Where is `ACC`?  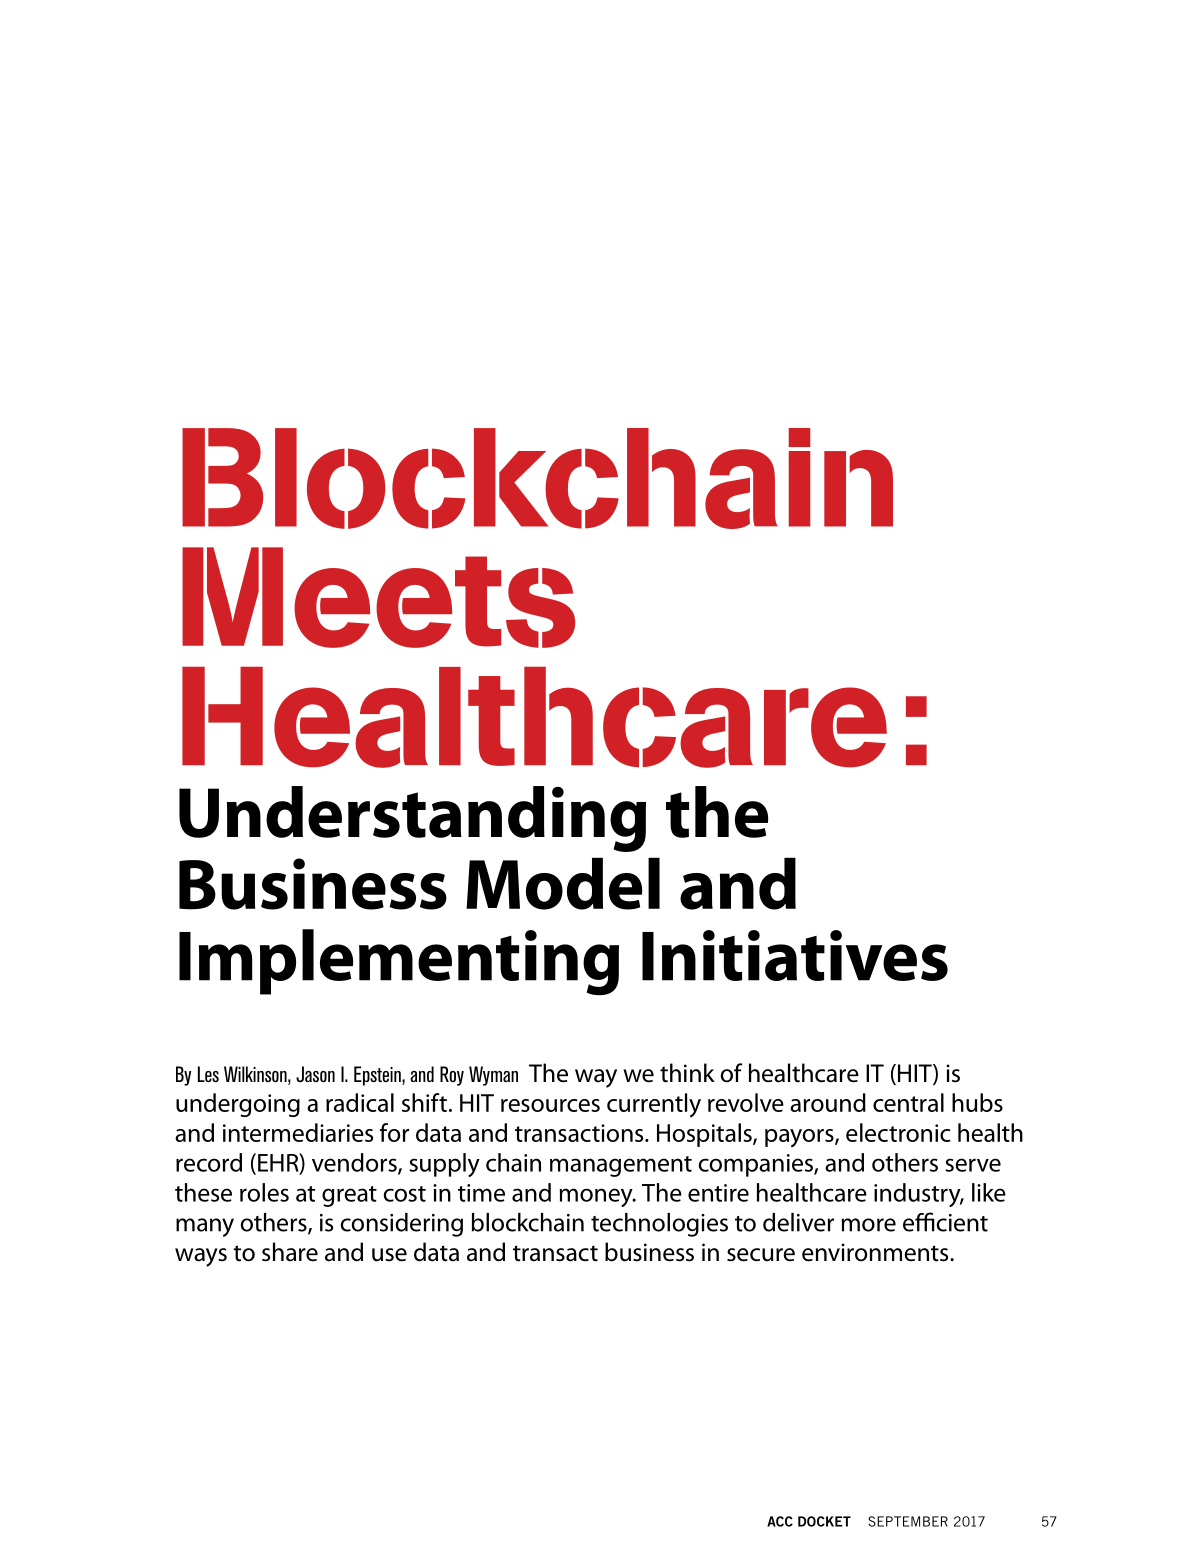 ACC is located at coordinates (780, 1521).
